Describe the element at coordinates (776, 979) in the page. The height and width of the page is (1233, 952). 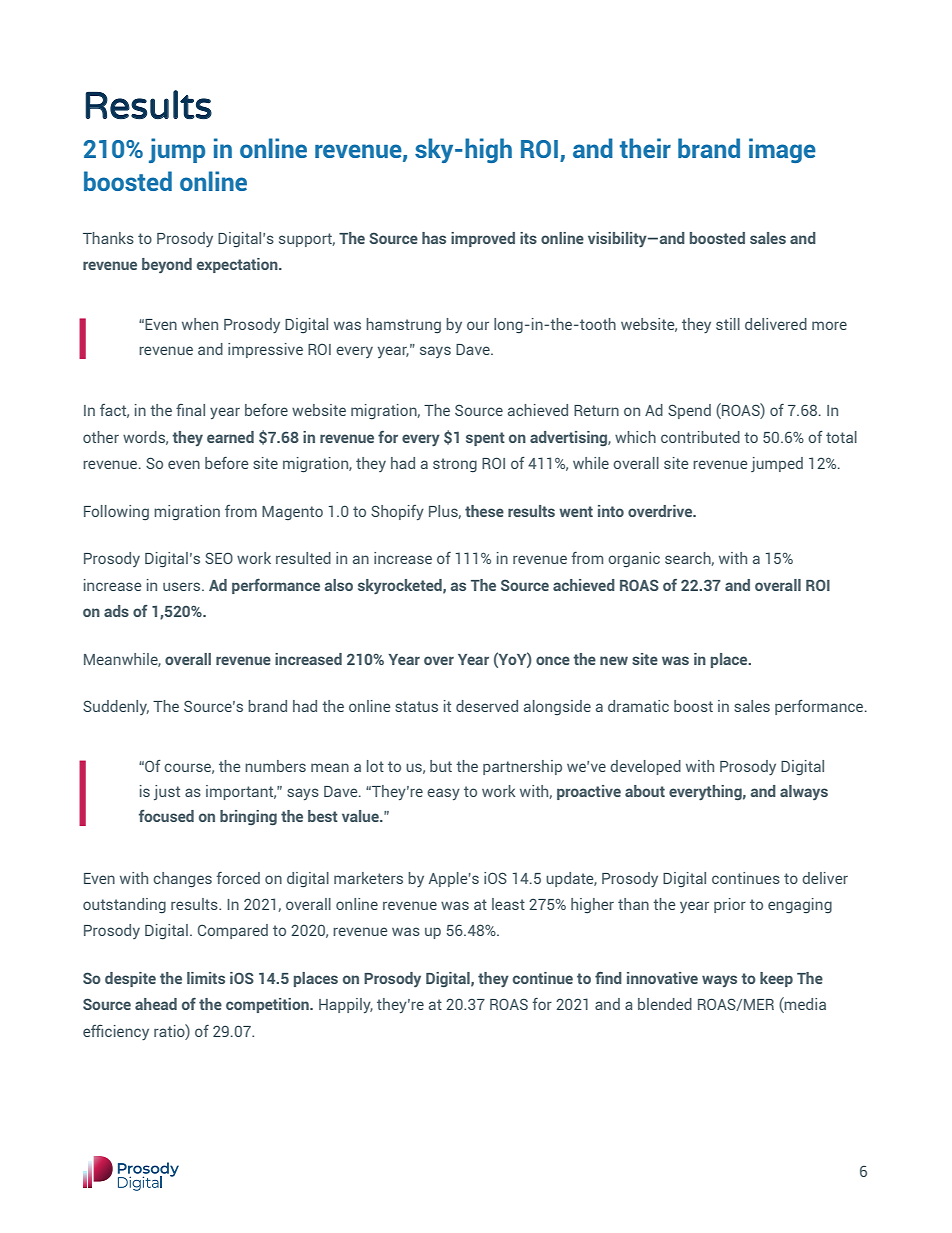
I see `keep` at that location.
